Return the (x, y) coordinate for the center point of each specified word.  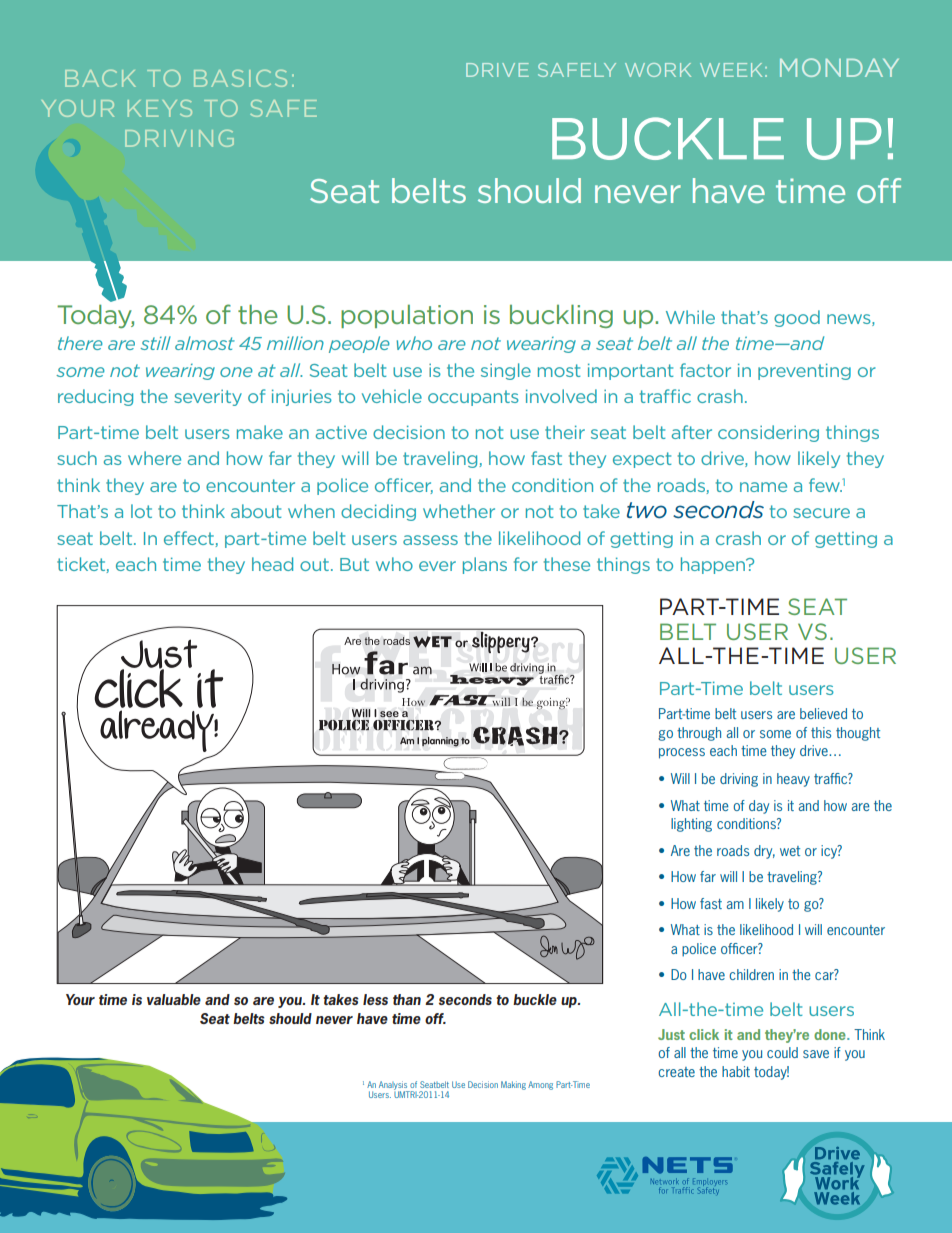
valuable (174, 999)
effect (190, 539)
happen (714, 565)
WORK (658, 70)
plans (485, 565)
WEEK (731, 70)
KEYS (160, 108)
